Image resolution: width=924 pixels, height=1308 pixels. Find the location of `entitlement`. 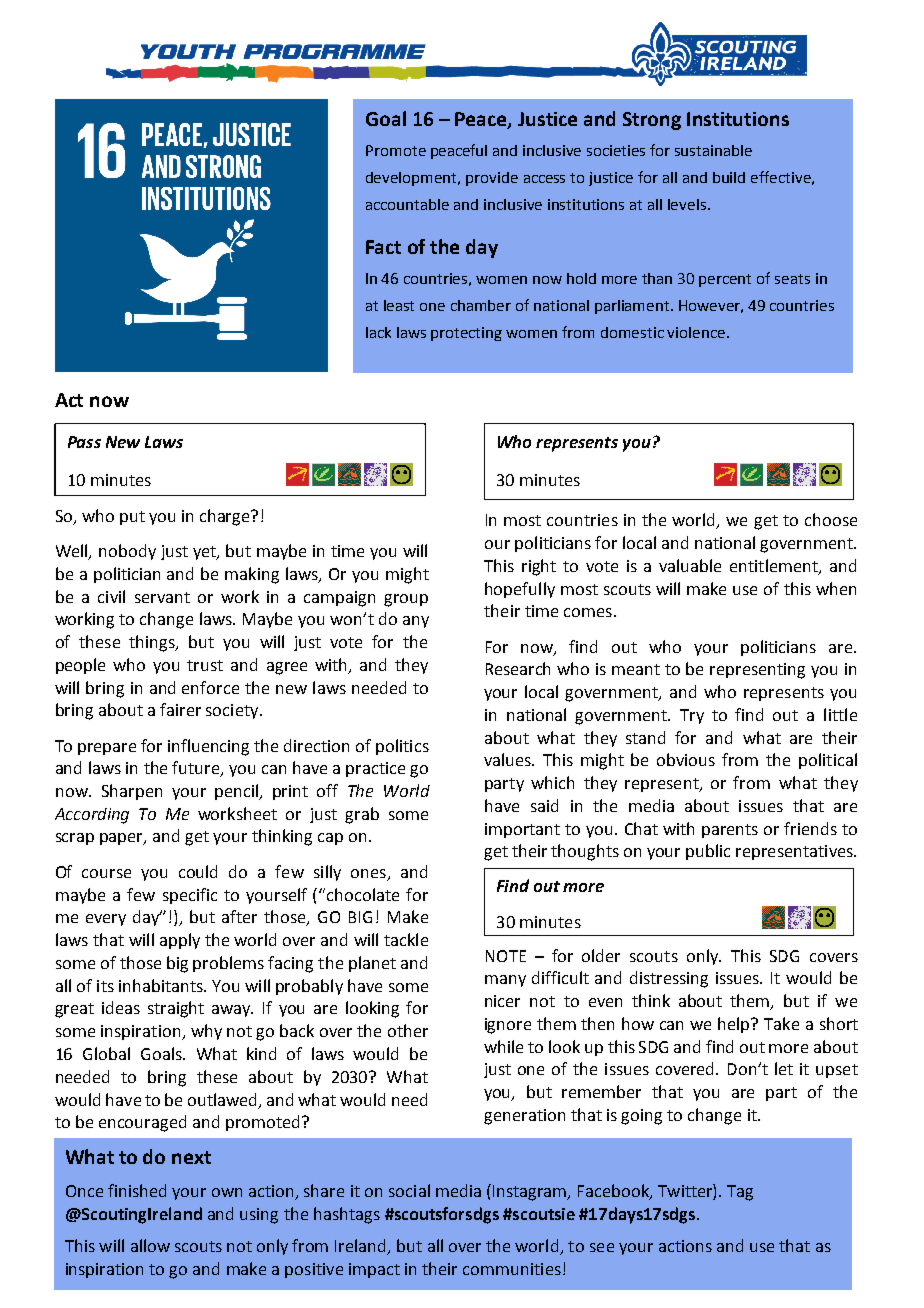

entitlement is located at coordinates (775, 566).
